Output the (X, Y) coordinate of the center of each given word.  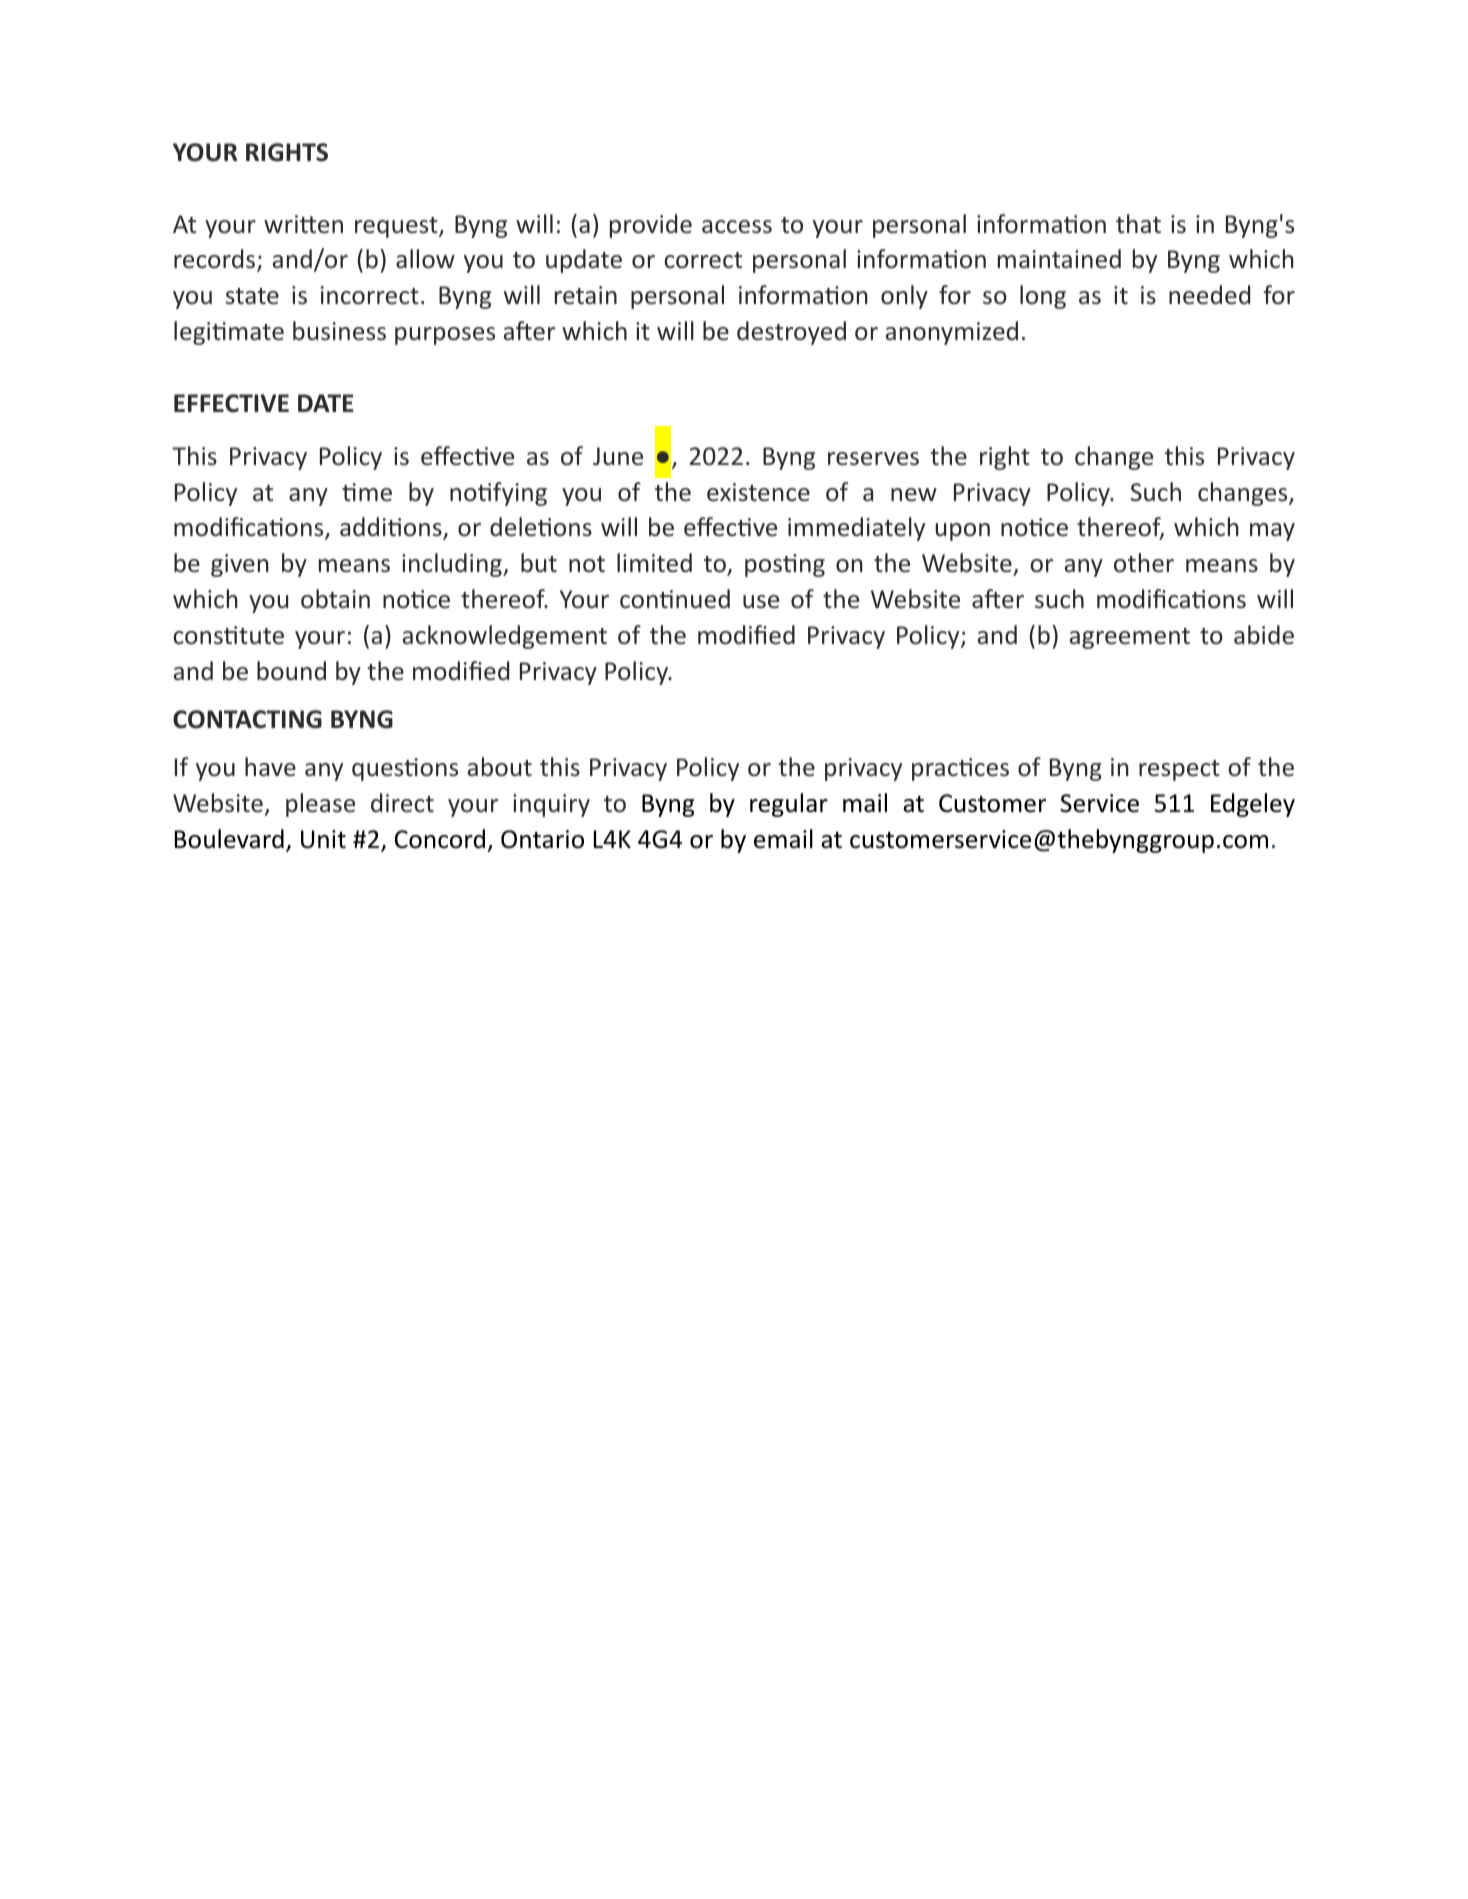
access (737, 227)
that (1138, 223)
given (240, 565)
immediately (856, 529)
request (397, 227)
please (320, 805)
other (1144, 563)
